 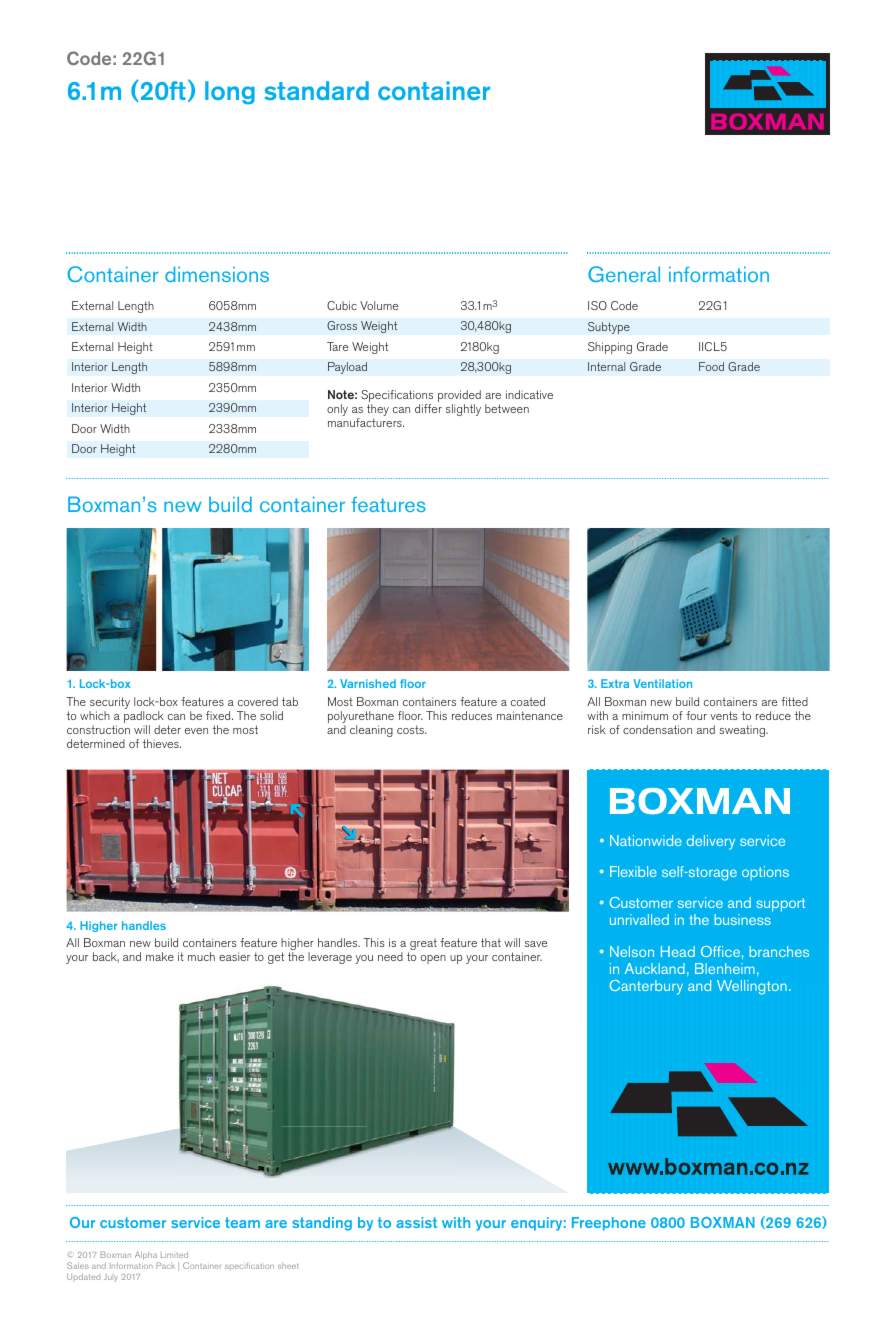 What do you see at coordinates (317, 90) in the screenshot?
I see `standard` at bounding box center [317, 90].
